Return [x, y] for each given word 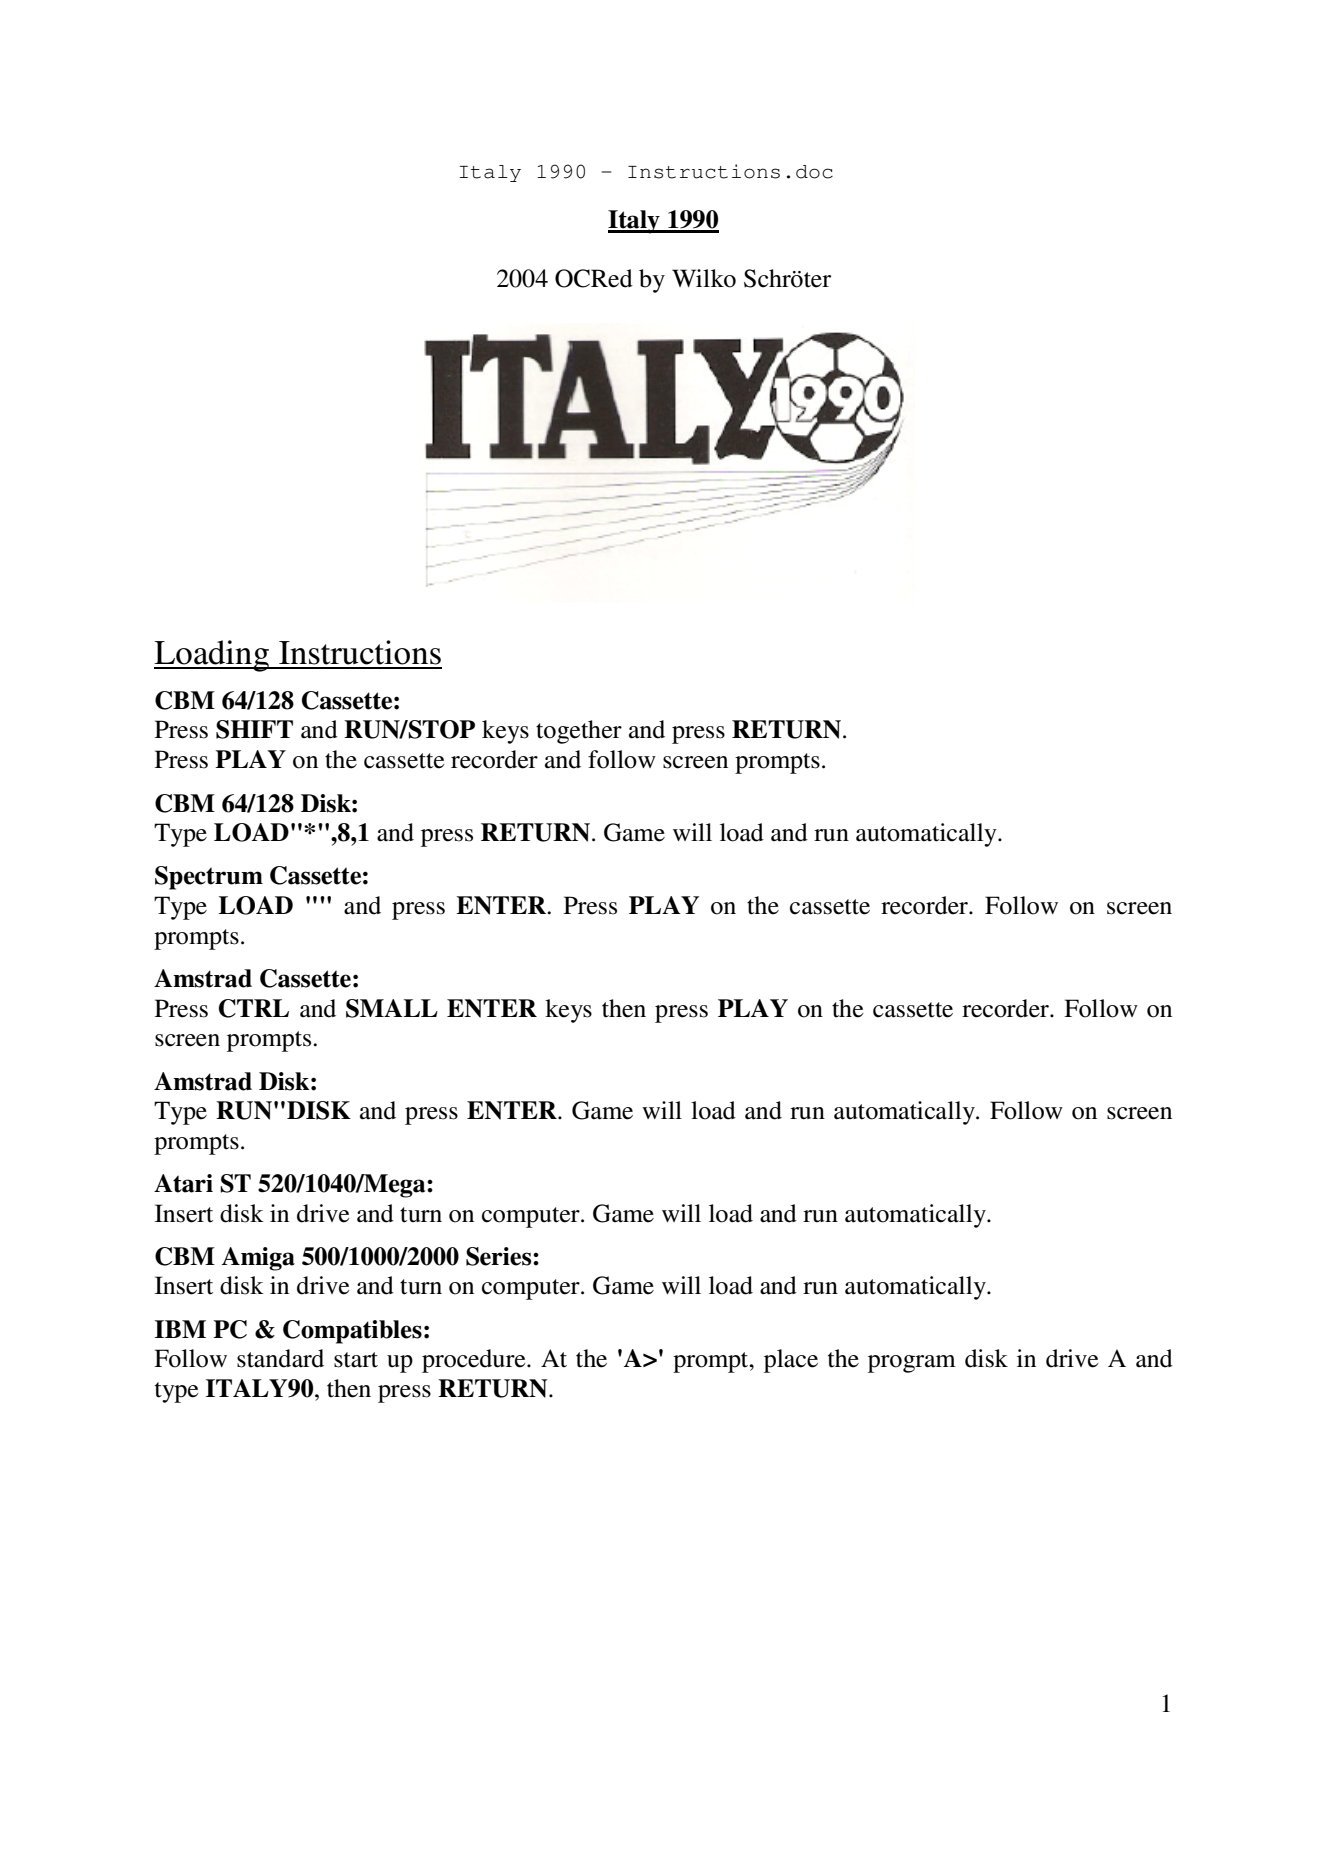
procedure [475, 1361]
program [912, 1364]
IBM [180, 1329]
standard [280, 1358]
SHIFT [254, 729]
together [579, 732]
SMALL [392, 1008]
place [791, 1361]
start [356, 1360]
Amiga [258, 1259]
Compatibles [352, 1332]
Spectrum [209, 878]
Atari [183, 1183]
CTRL [254, 1008]
